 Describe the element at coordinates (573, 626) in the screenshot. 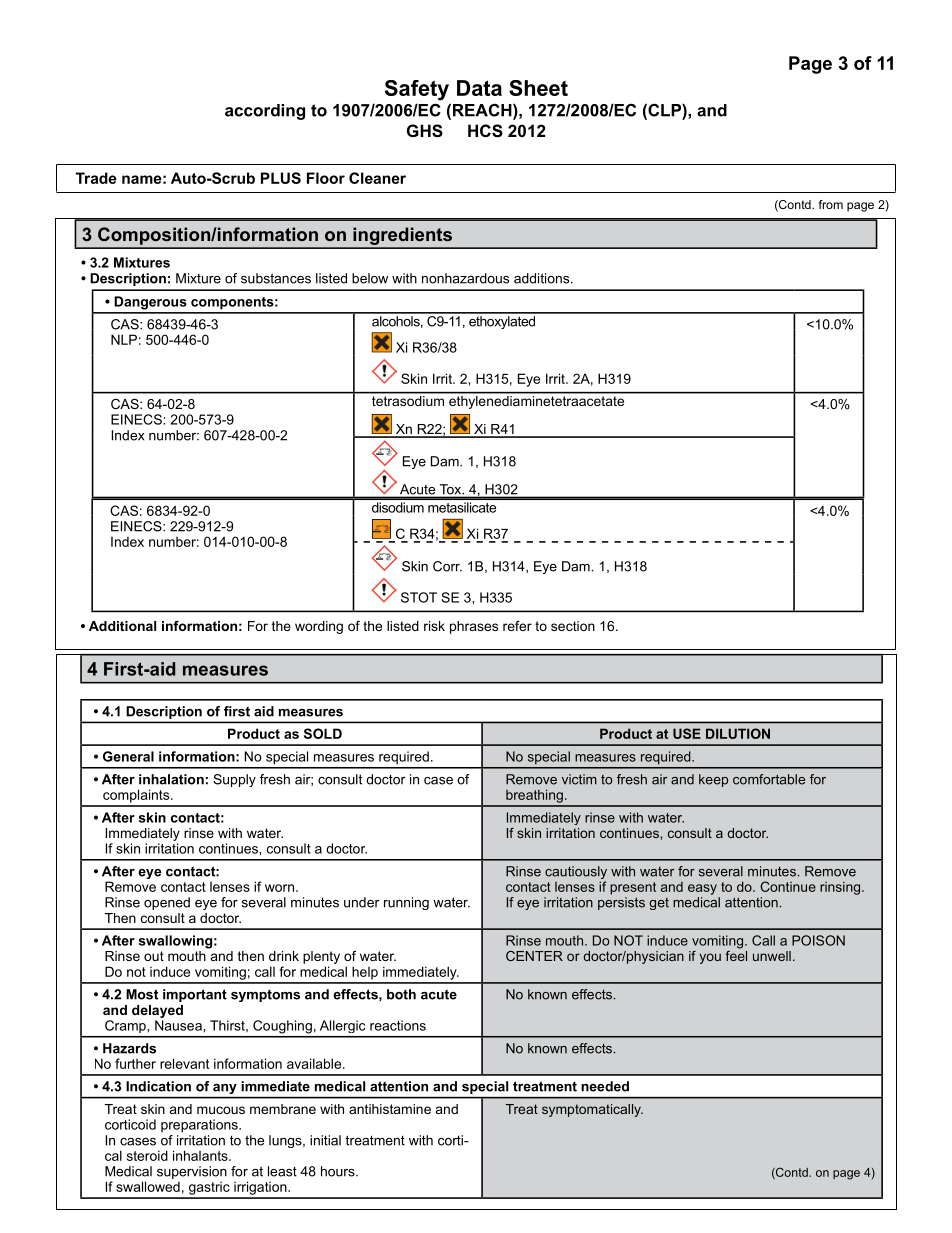

I see `section` at that location.
